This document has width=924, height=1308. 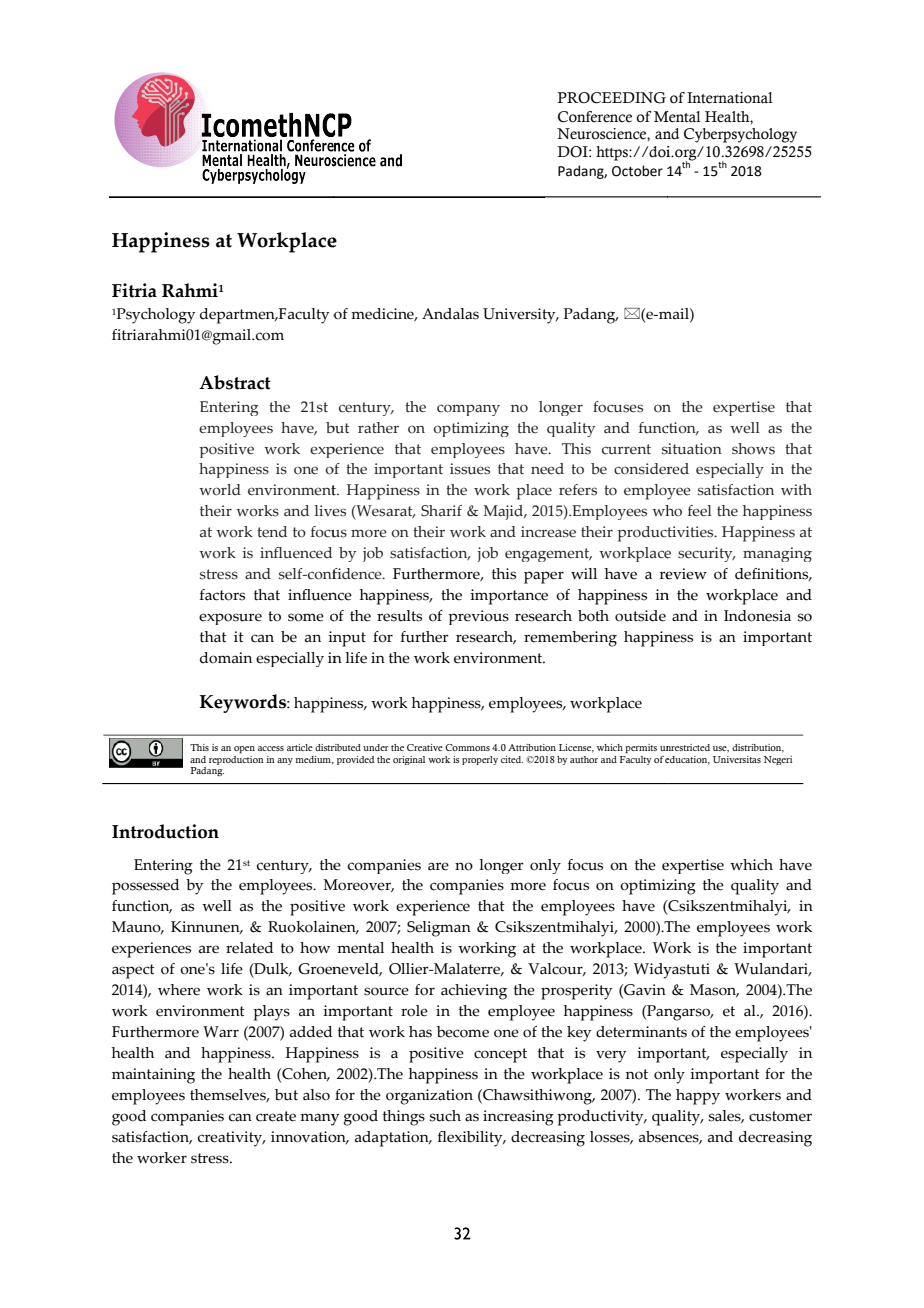 What do you see at coordinates (235, 382) in the document?
I see `Abstract` at bounding box center [235, 382].
